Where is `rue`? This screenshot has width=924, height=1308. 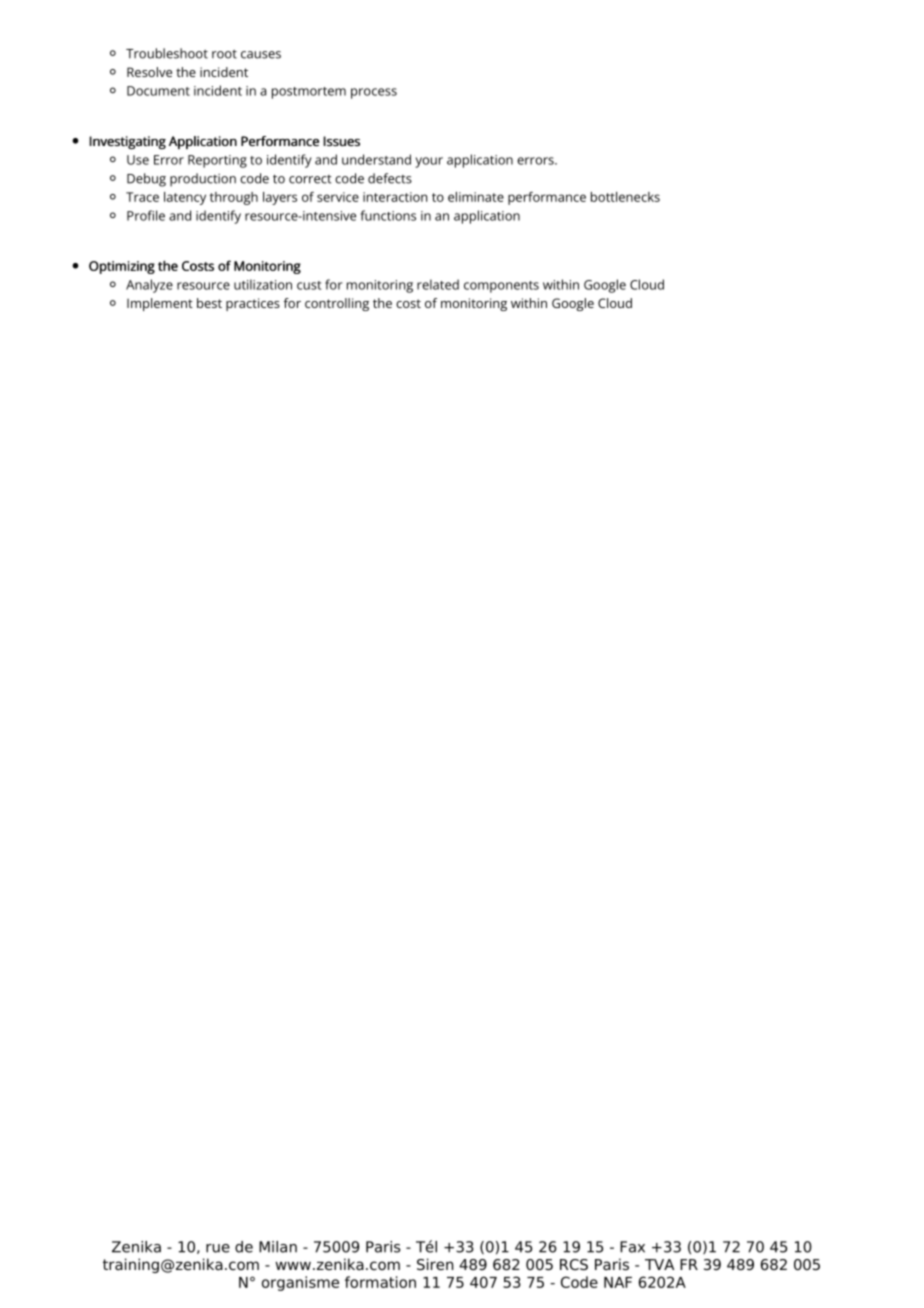 rue is located at coordinates (218, 1248).
